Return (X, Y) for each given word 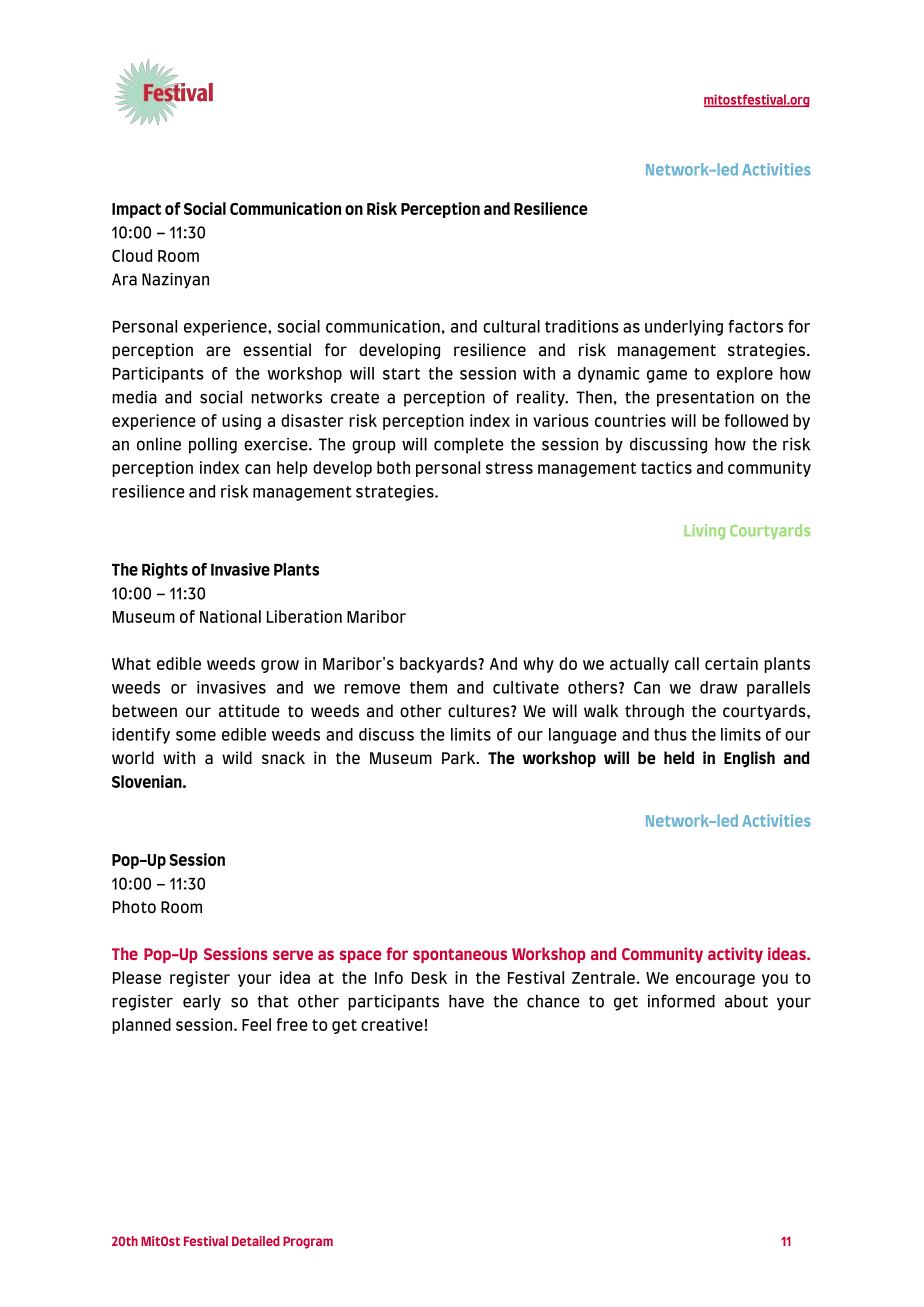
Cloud (132, 255)
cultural (511, 326)
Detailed (256, 1241)
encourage (715, 980)
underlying (684, 328)
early (202, 1003)
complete (469, 446)
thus (670, 734)
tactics (666, 467)
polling (213, 446)
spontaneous (460, 956)
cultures (480, 711)
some (196, 736)
